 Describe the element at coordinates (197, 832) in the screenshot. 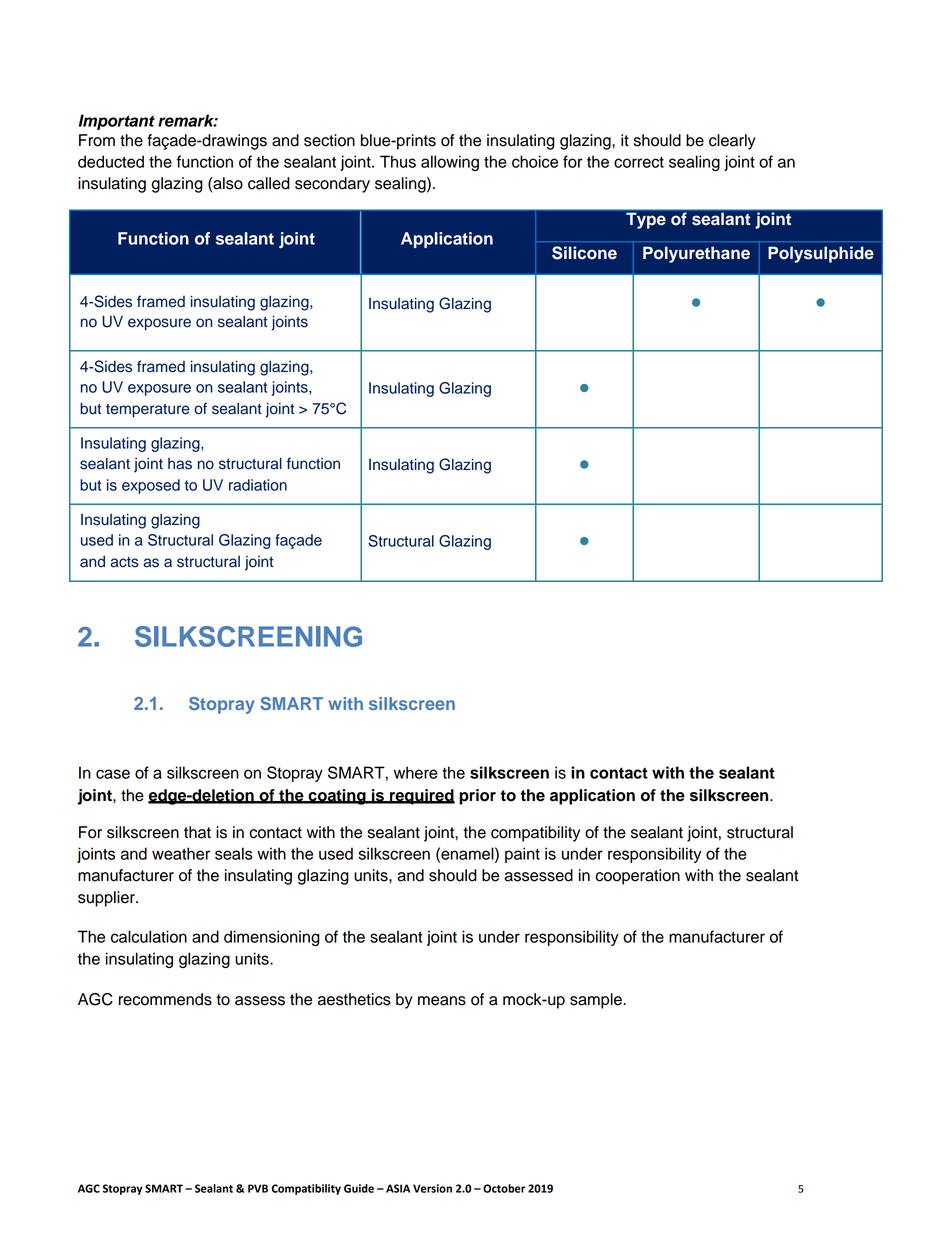

I see `that` at that location.
